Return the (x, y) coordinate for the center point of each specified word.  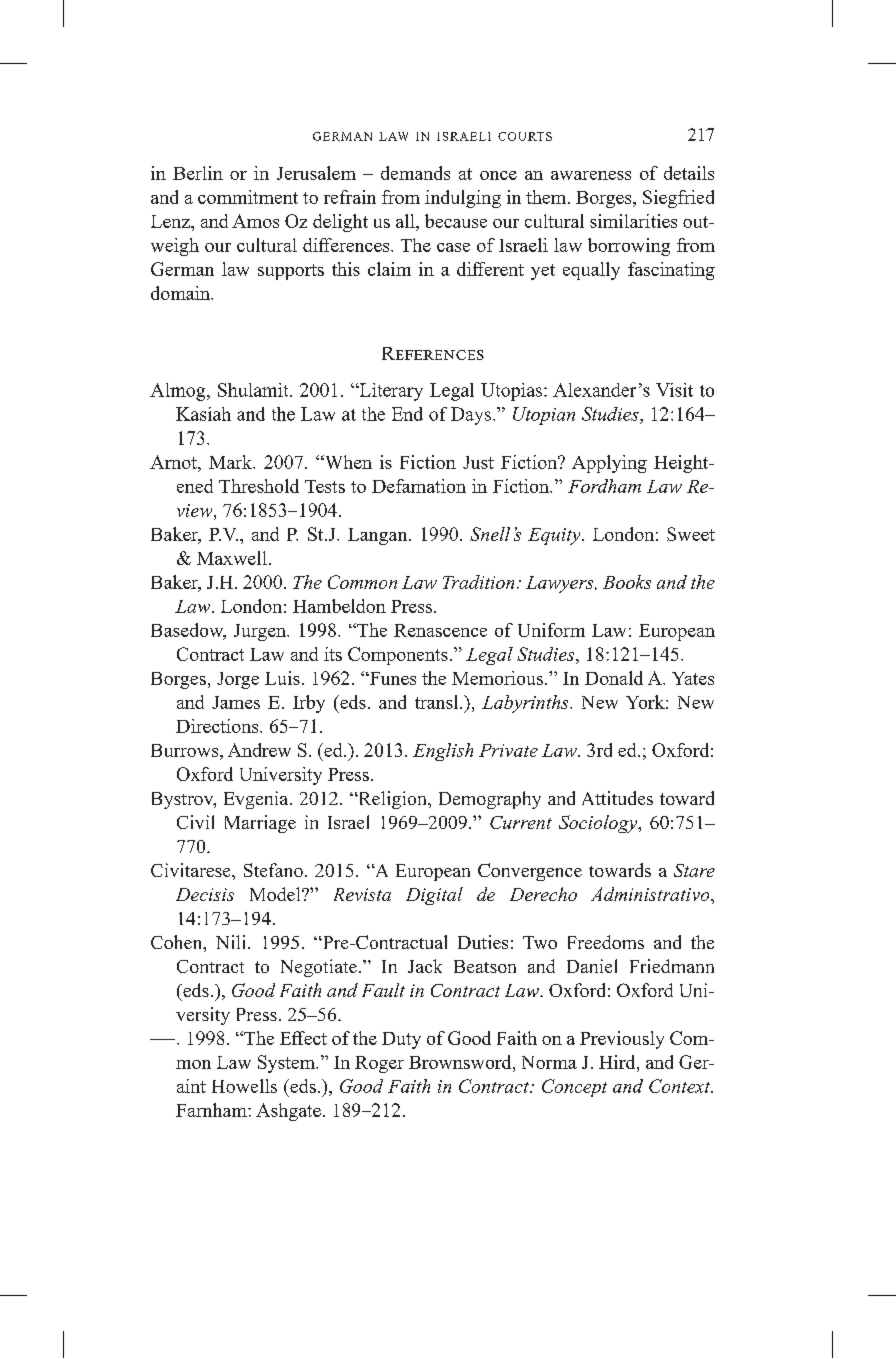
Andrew (259, 750)
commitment (248, 197)
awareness (591, 175)
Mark (231, 462)
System (287, 1064)
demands (415, 173)
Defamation (419, 486)
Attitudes (617, 798)
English (443, 752)
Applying (609, 464)
